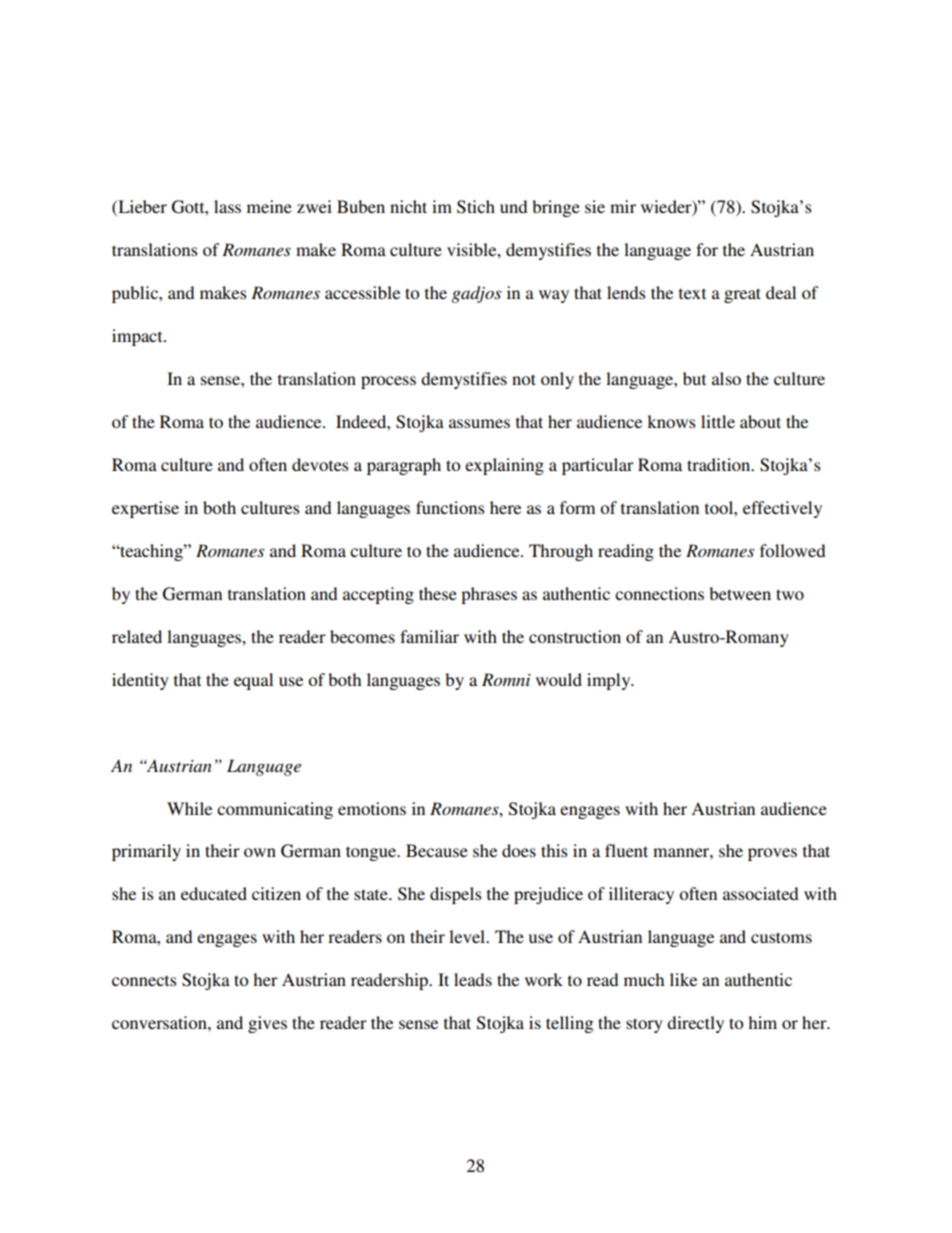 Image resolution: width=952 pixels, height=1233 pixels. What do you see at coordinates (145, 509) in the screenshot?
I see `expertise` at bounding box center [145, 509].
